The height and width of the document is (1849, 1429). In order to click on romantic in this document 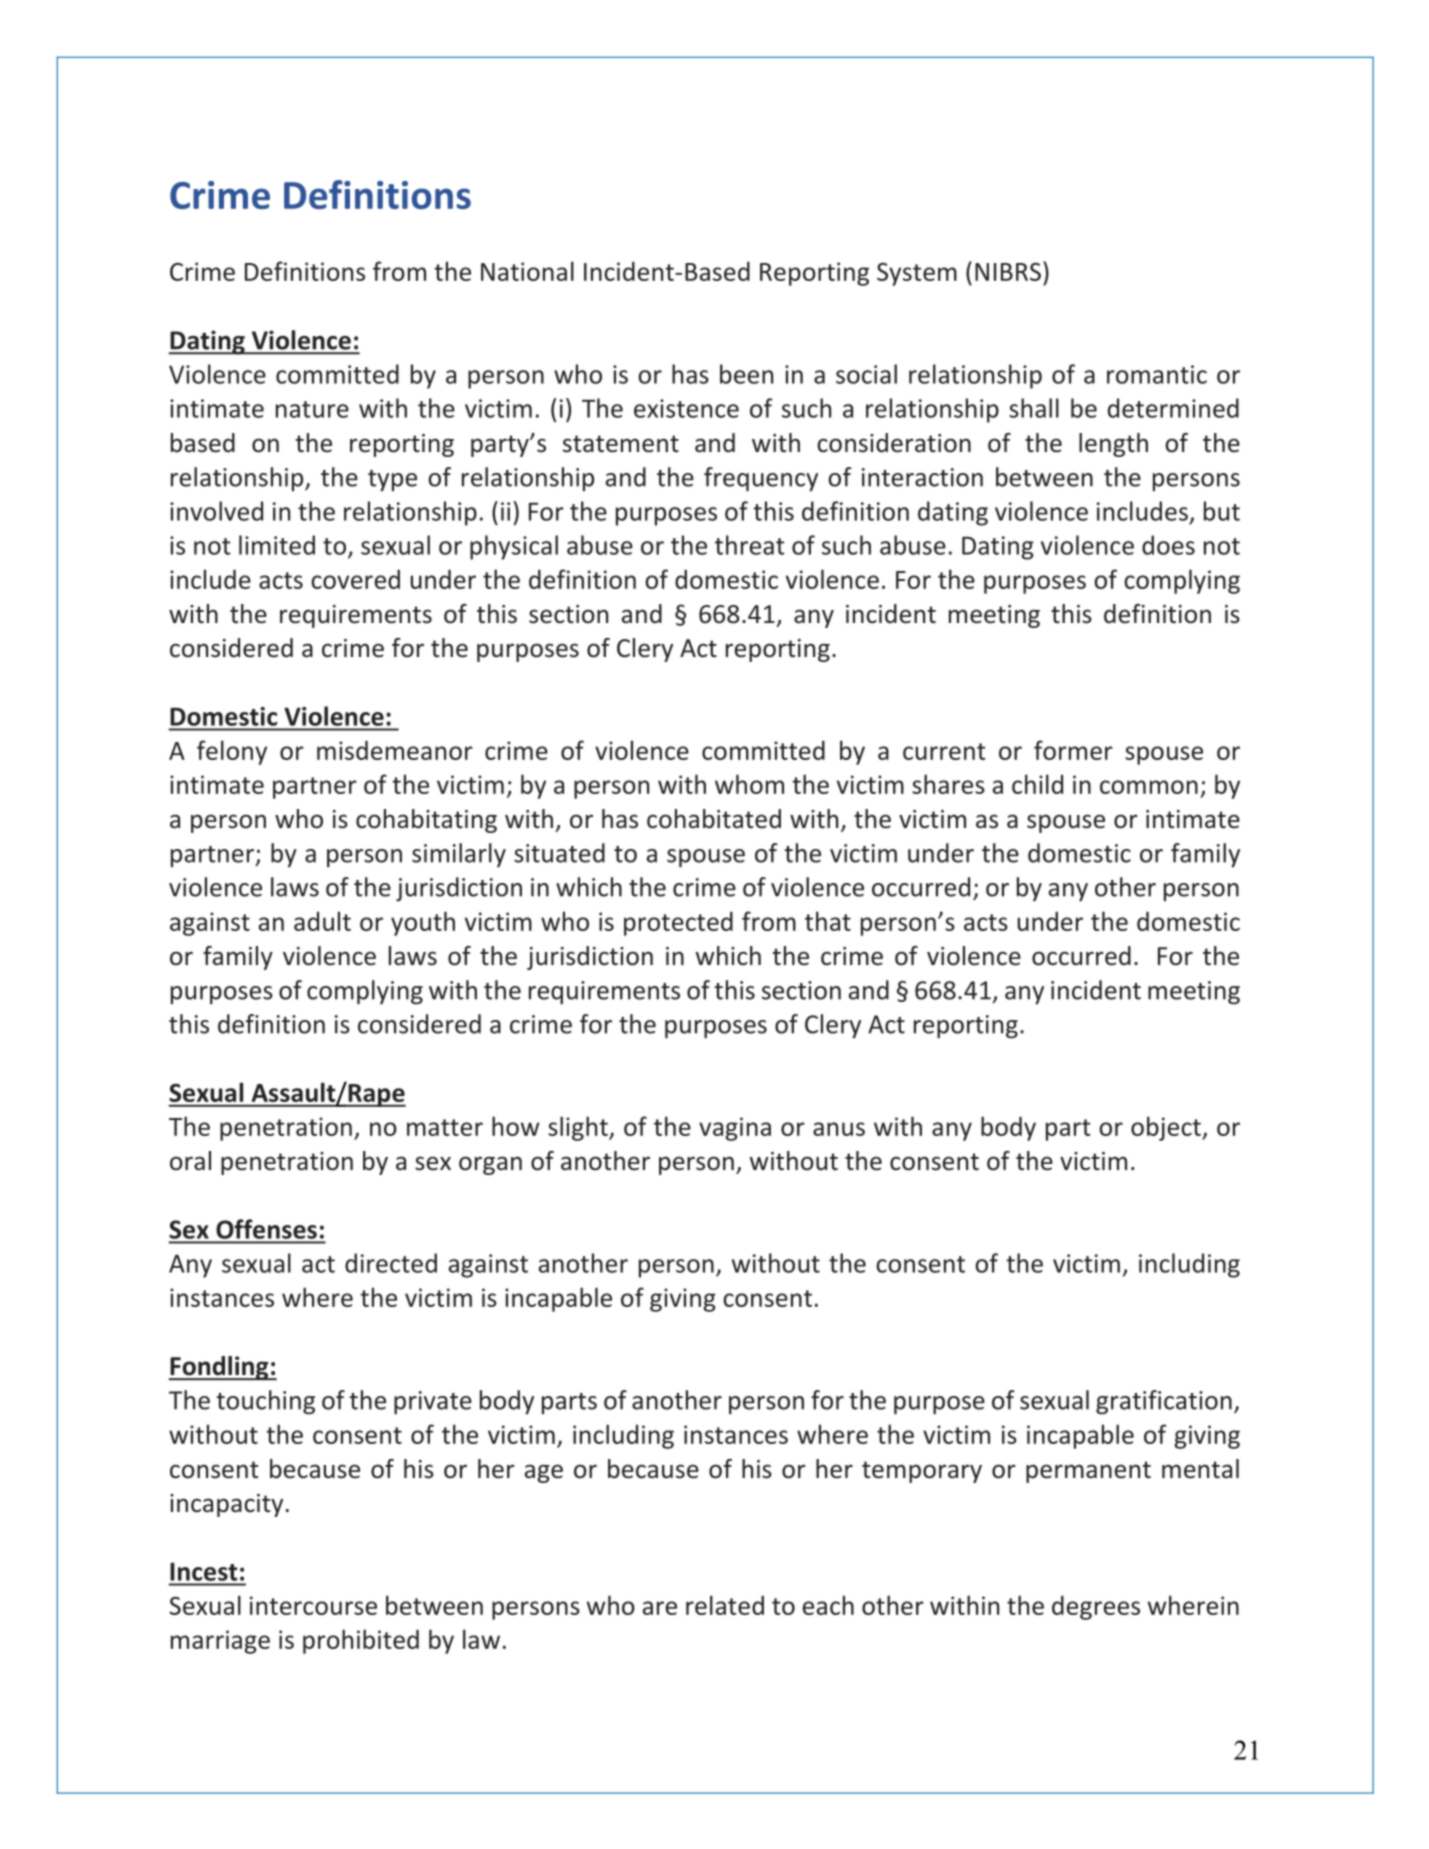, I will do `click(1157, 374)`.
